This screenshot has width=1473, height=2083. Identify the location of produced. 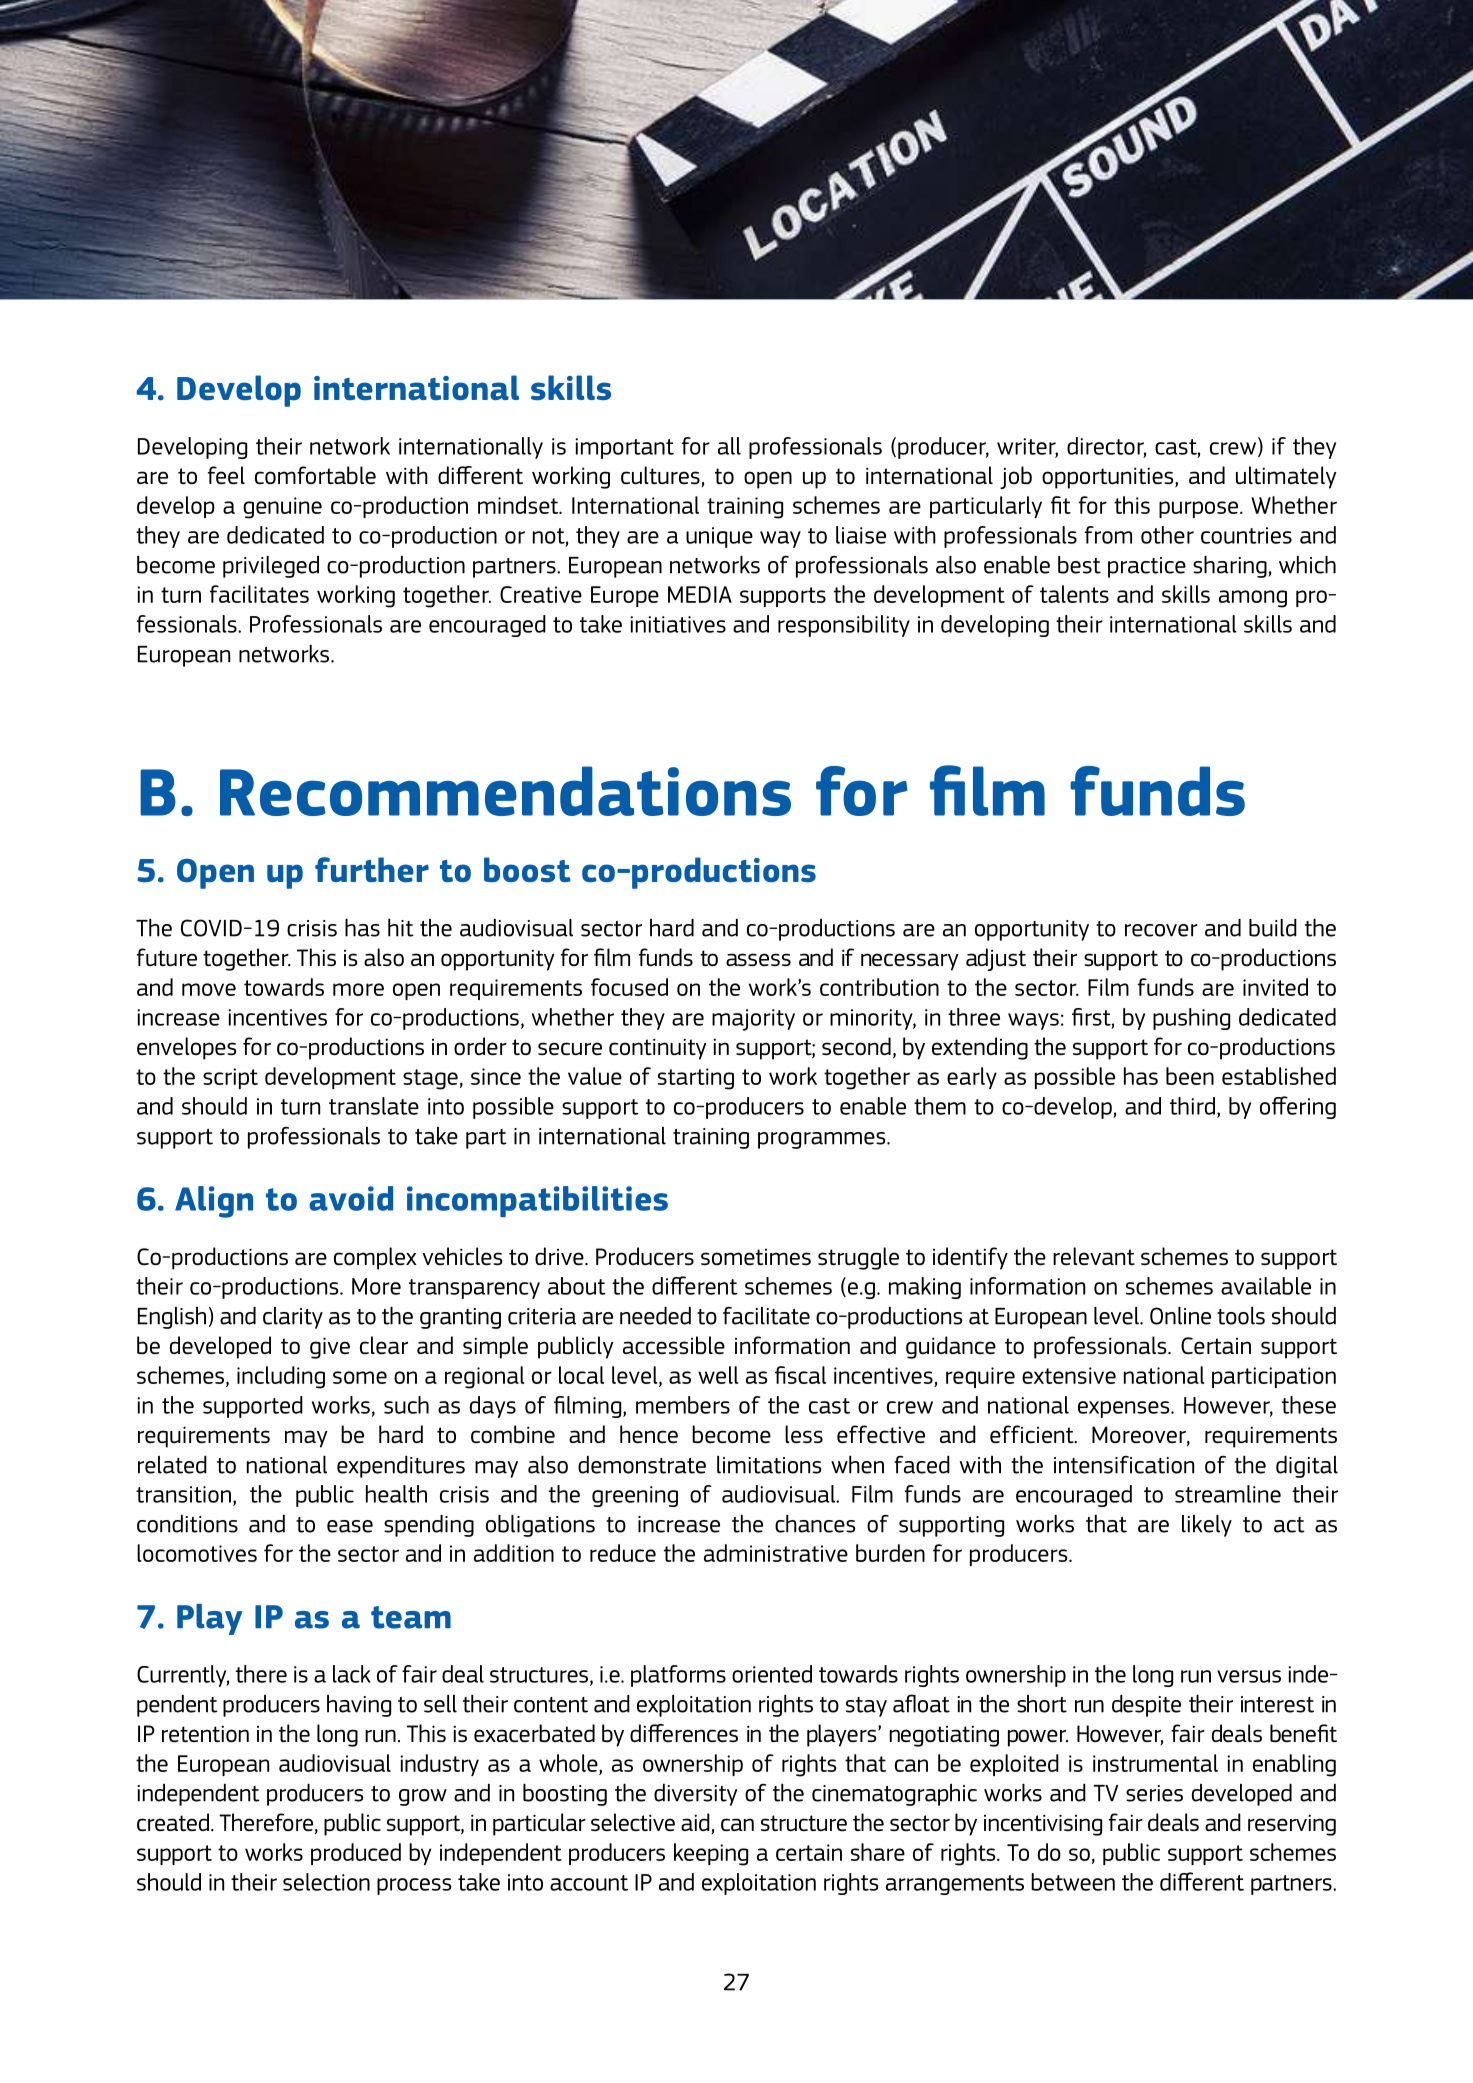
(356, 1854).
